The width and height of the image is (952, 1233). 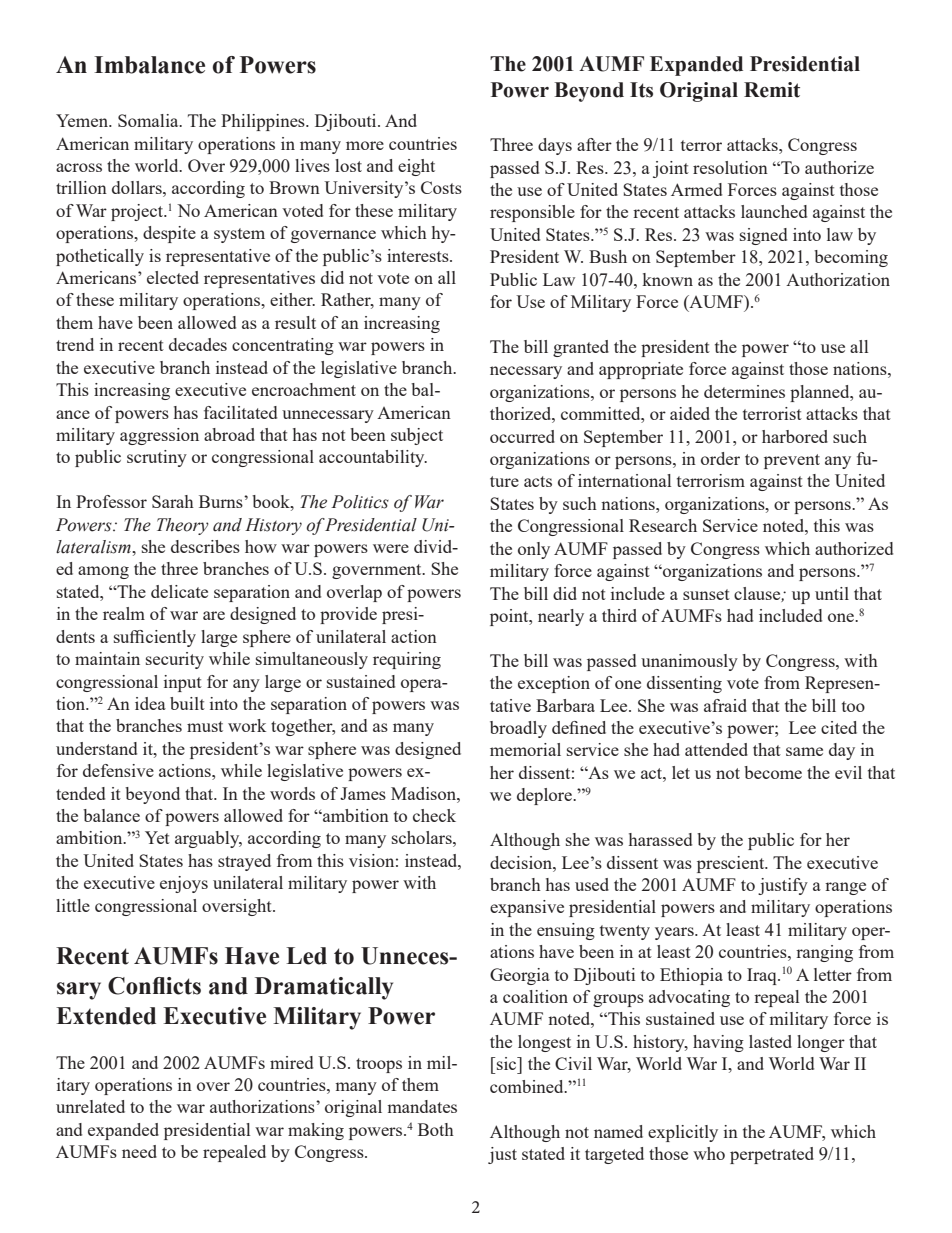 I want to click on perpetrated, so click(x=772, y=1155).
